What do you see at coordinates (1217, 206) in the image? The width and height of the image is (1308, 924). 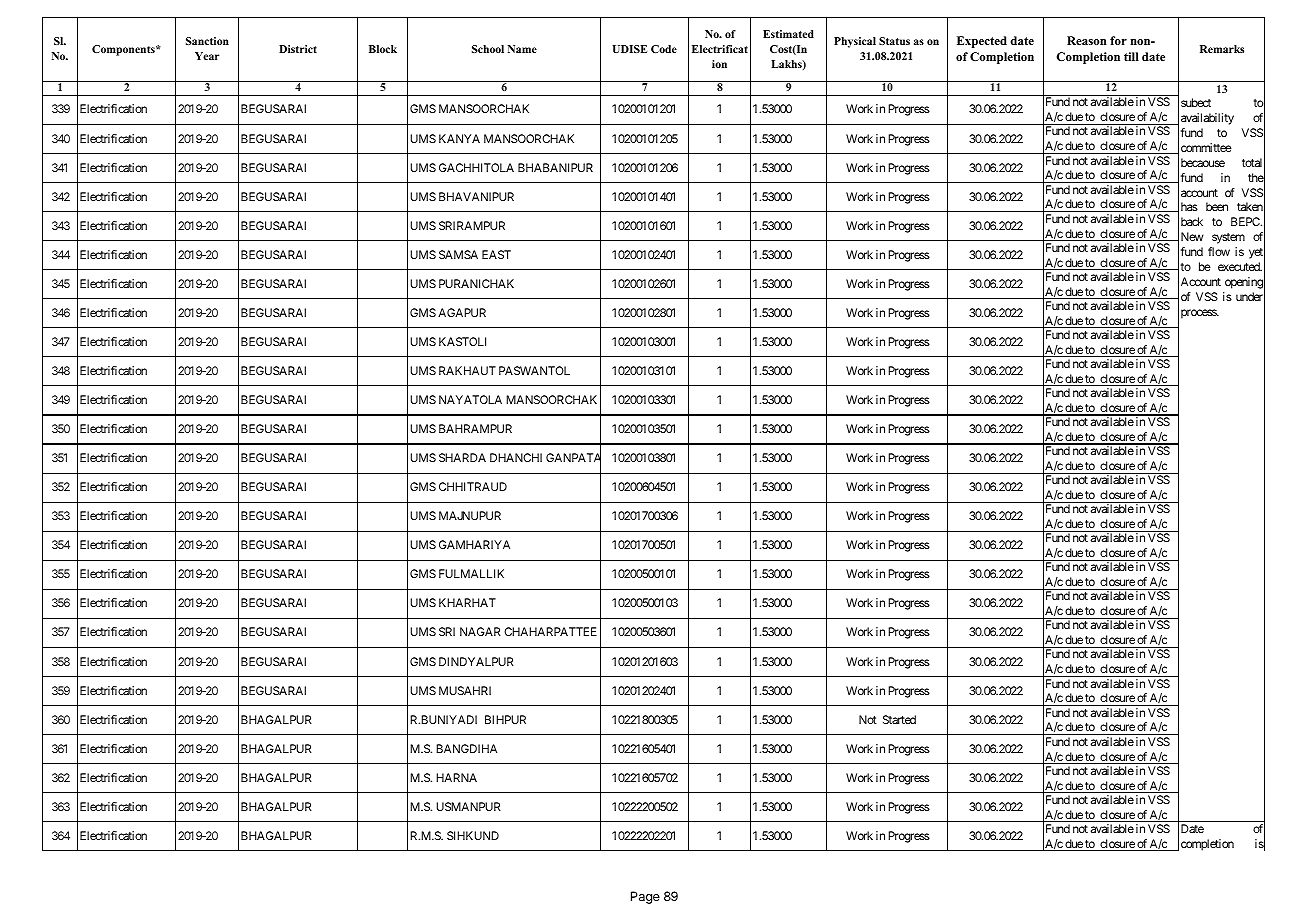 I see `been` at bounding box center [1217, 206].
